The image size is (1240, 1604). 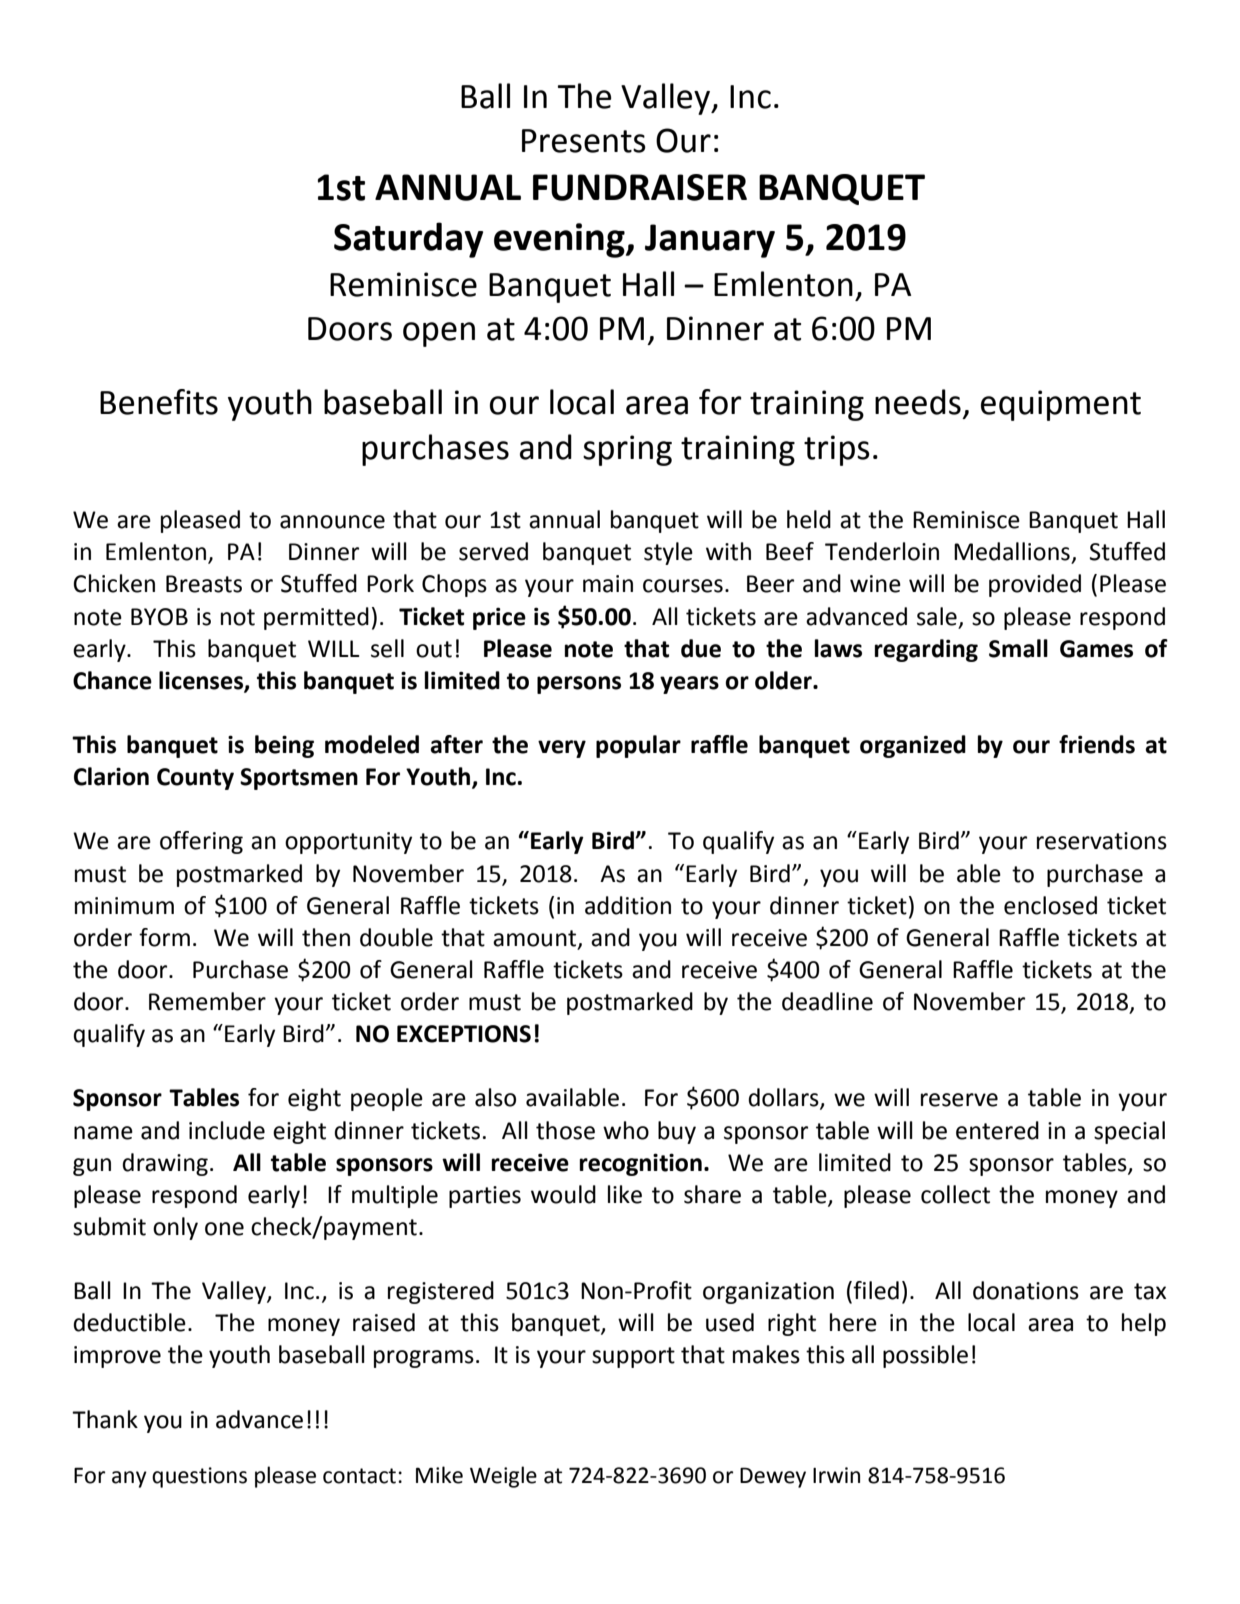 I want to click on January, so click(x=710, y=241).
